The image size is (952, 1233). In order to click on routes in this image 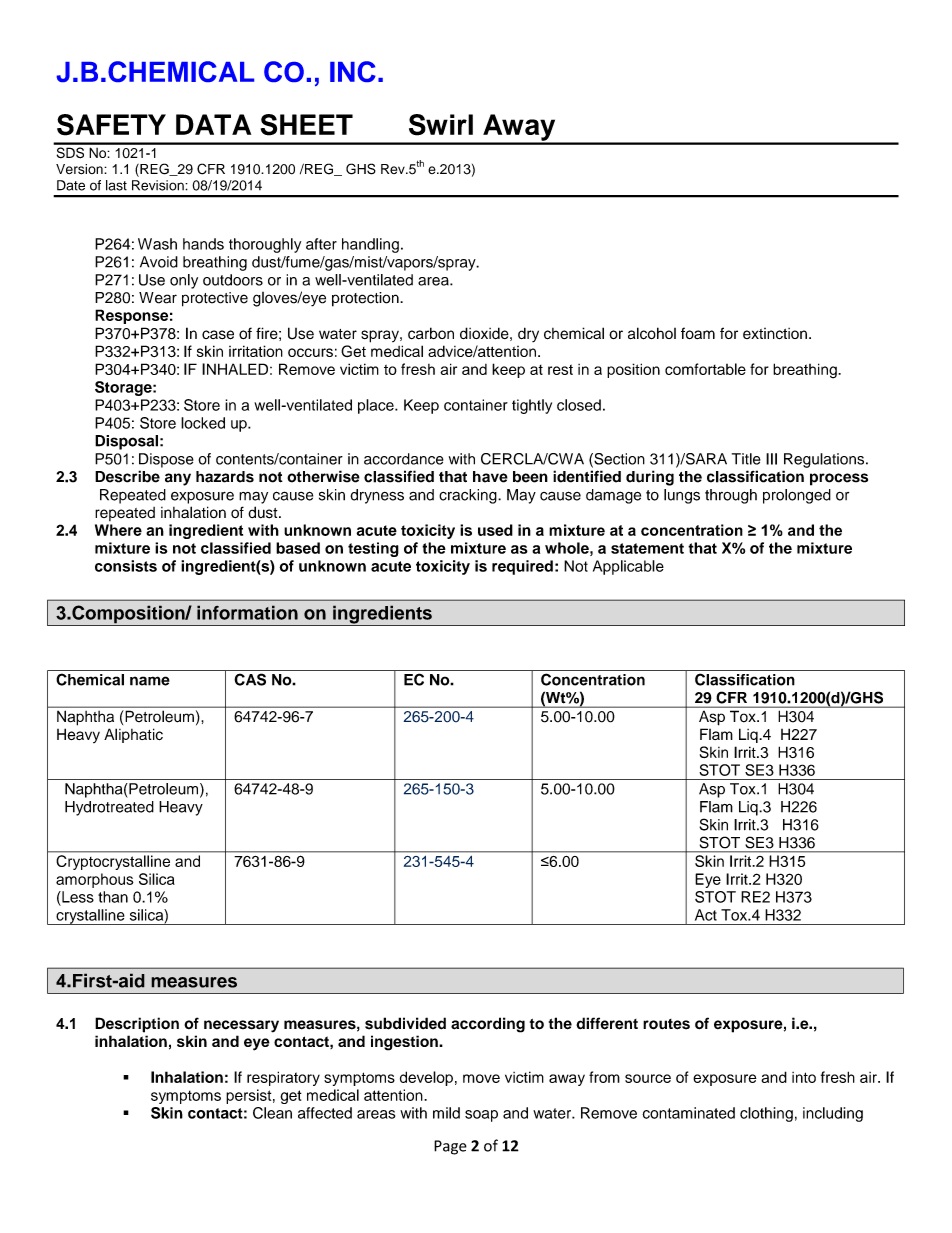, I will do `click(666, 1024)`.
